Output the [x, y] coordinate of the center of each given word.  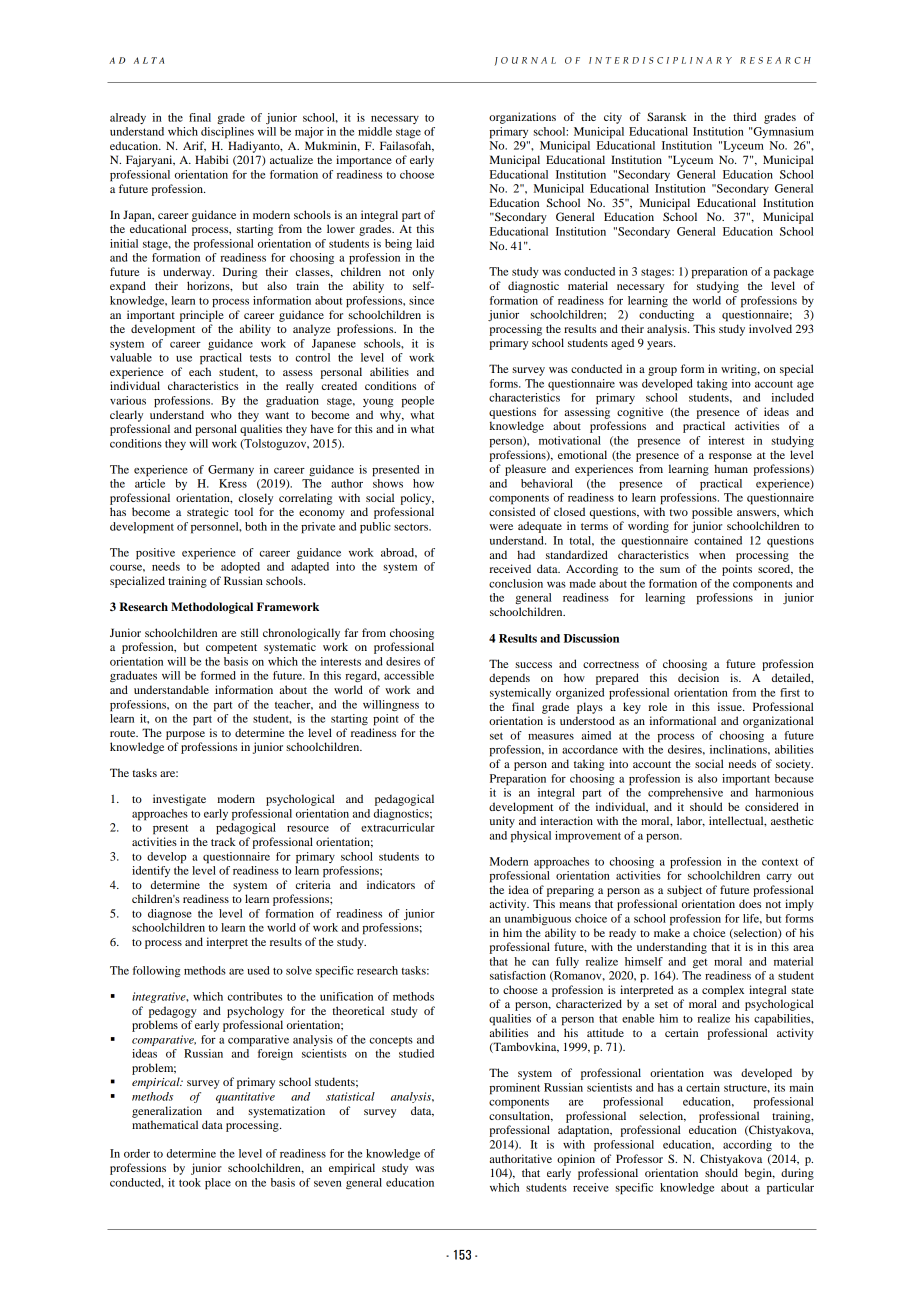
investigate [179, 800]
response [730, 457]
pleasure [525, 470]
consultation [521, 1116]
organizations [522, 118]
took [190, 1182]
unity [502, 822]
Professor [639, 1158]
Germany [231, 470]
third [745, 116]
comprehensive [685, 794]
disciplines [227, 133]
